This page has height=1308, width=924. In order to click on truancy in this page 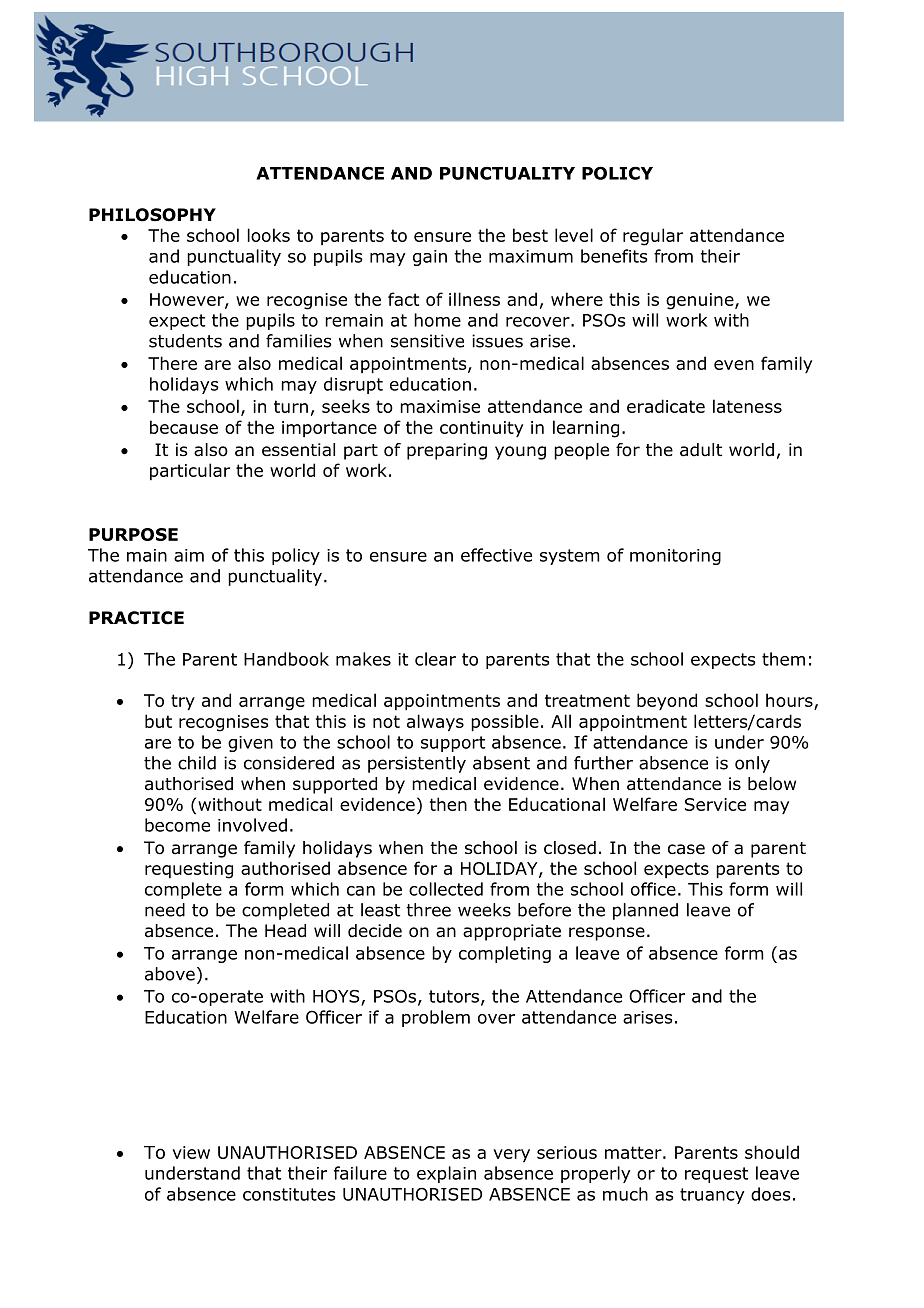, I will do `click(712, 1196)`.
